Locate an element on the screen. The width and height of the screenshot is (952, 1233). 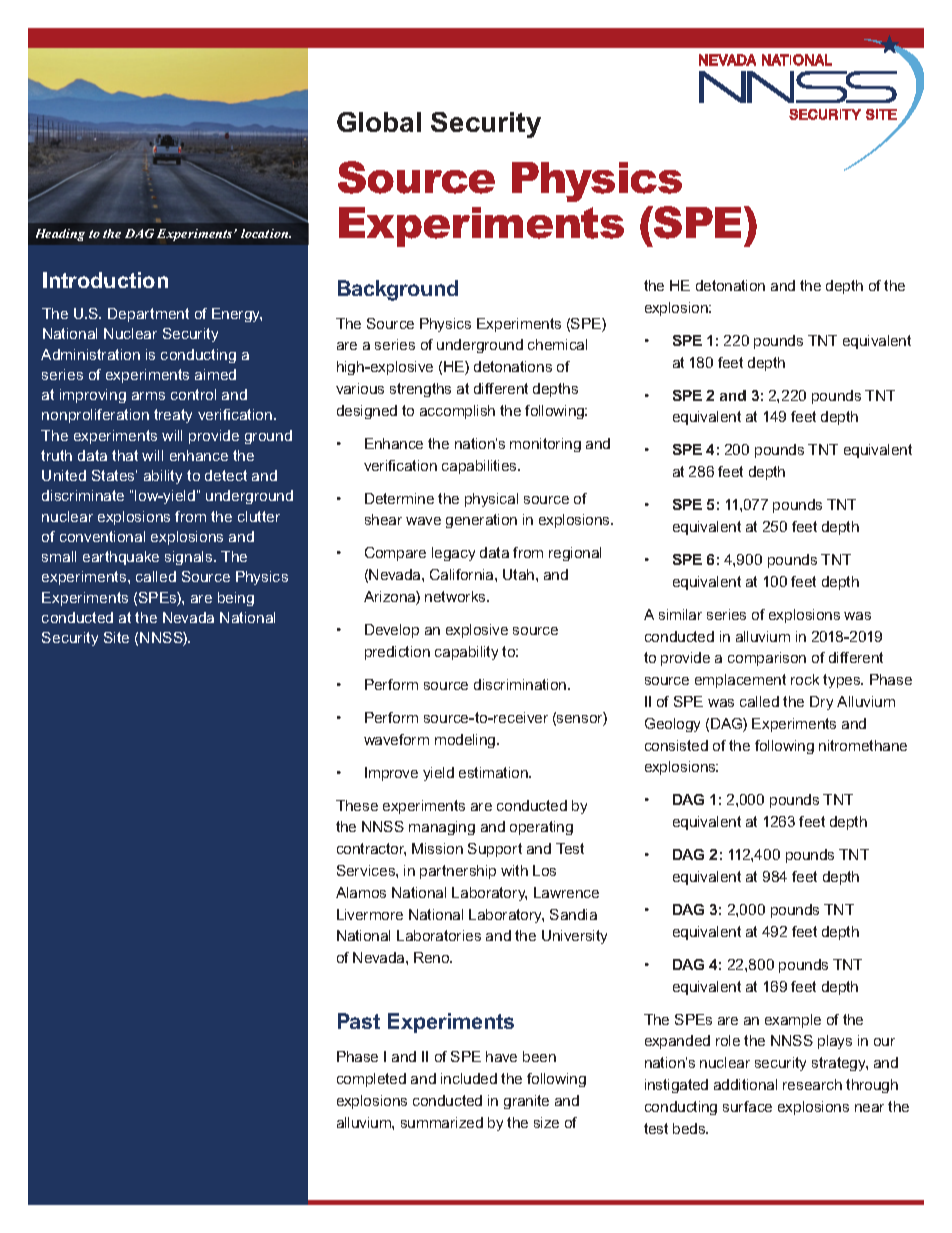
Heading is located at coordinates (60, 235).
